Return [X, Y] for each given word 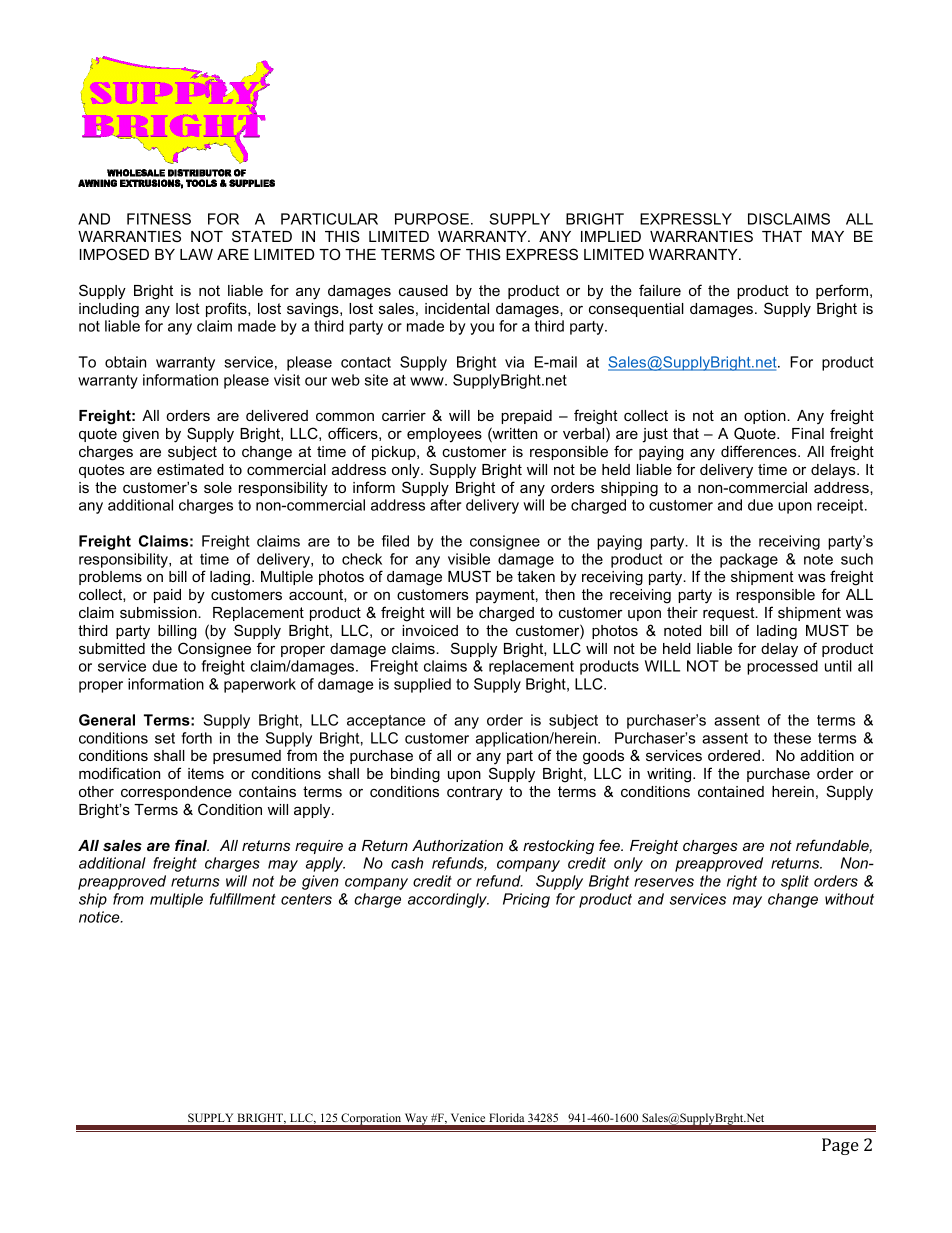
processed [782, 667]
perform [843, 291]
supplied [422, 685]
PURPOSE [432, 219]
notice [100, 917]
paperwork [260, 685]
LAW [196, 254]
